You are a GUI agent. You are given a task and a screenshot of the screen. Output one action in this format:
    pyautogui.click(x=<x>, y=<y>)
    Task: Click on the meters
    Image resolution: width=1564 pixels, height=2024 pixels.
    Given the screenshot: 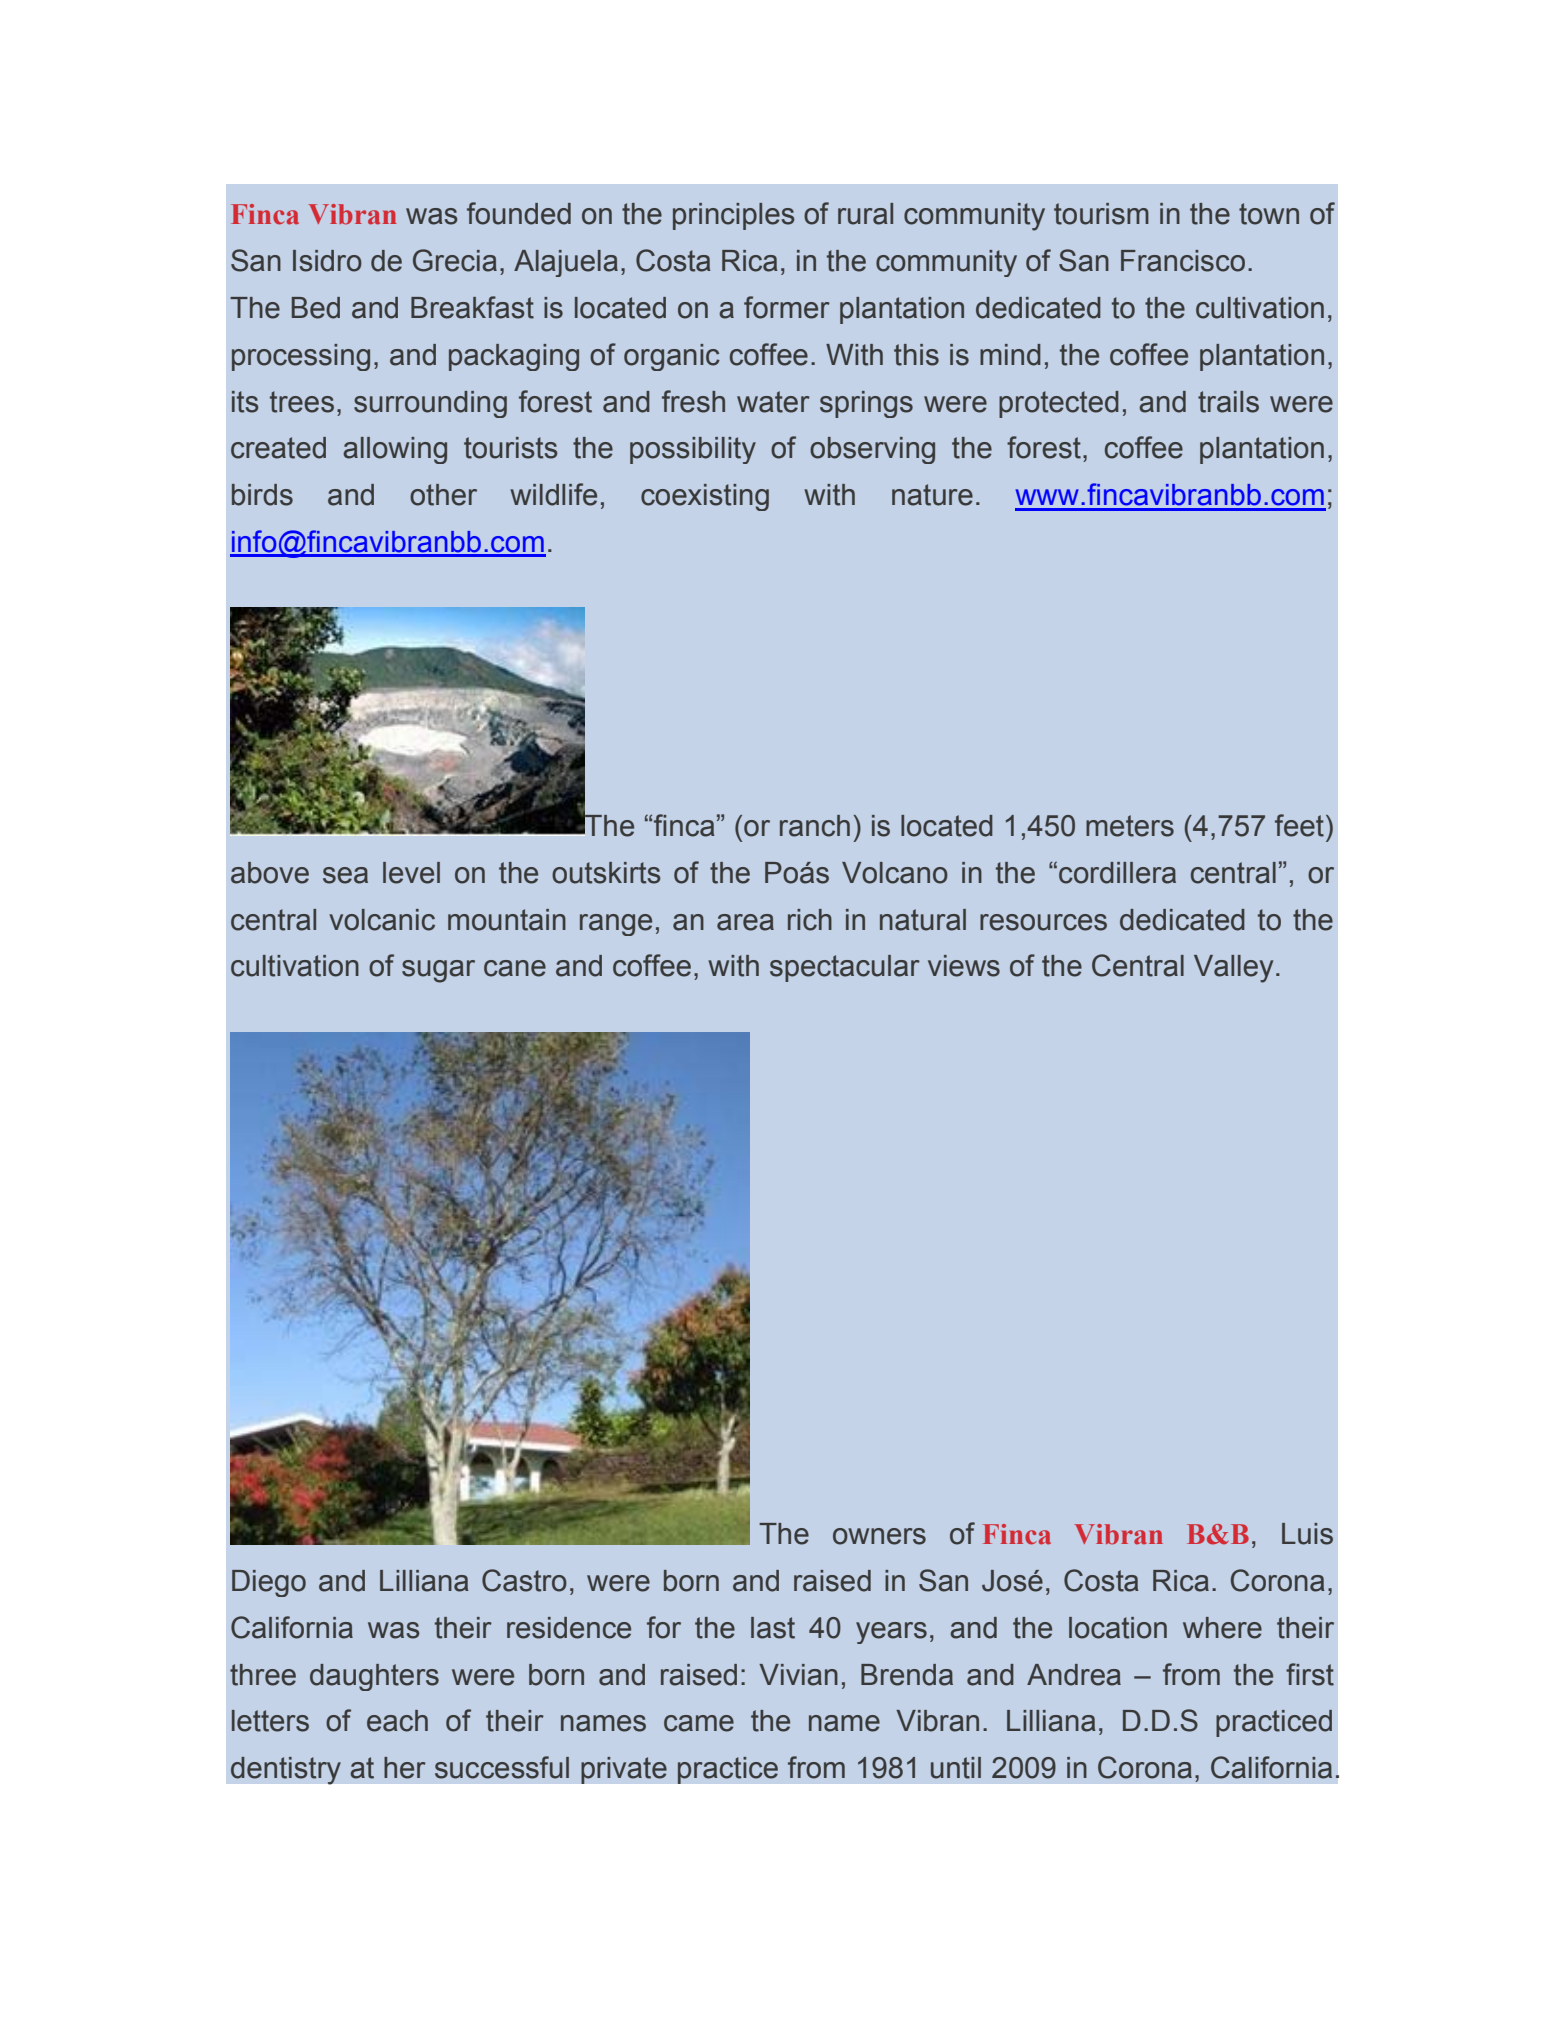 What is the action you would take?
    pyautogui.click(x=1130, y=826)
